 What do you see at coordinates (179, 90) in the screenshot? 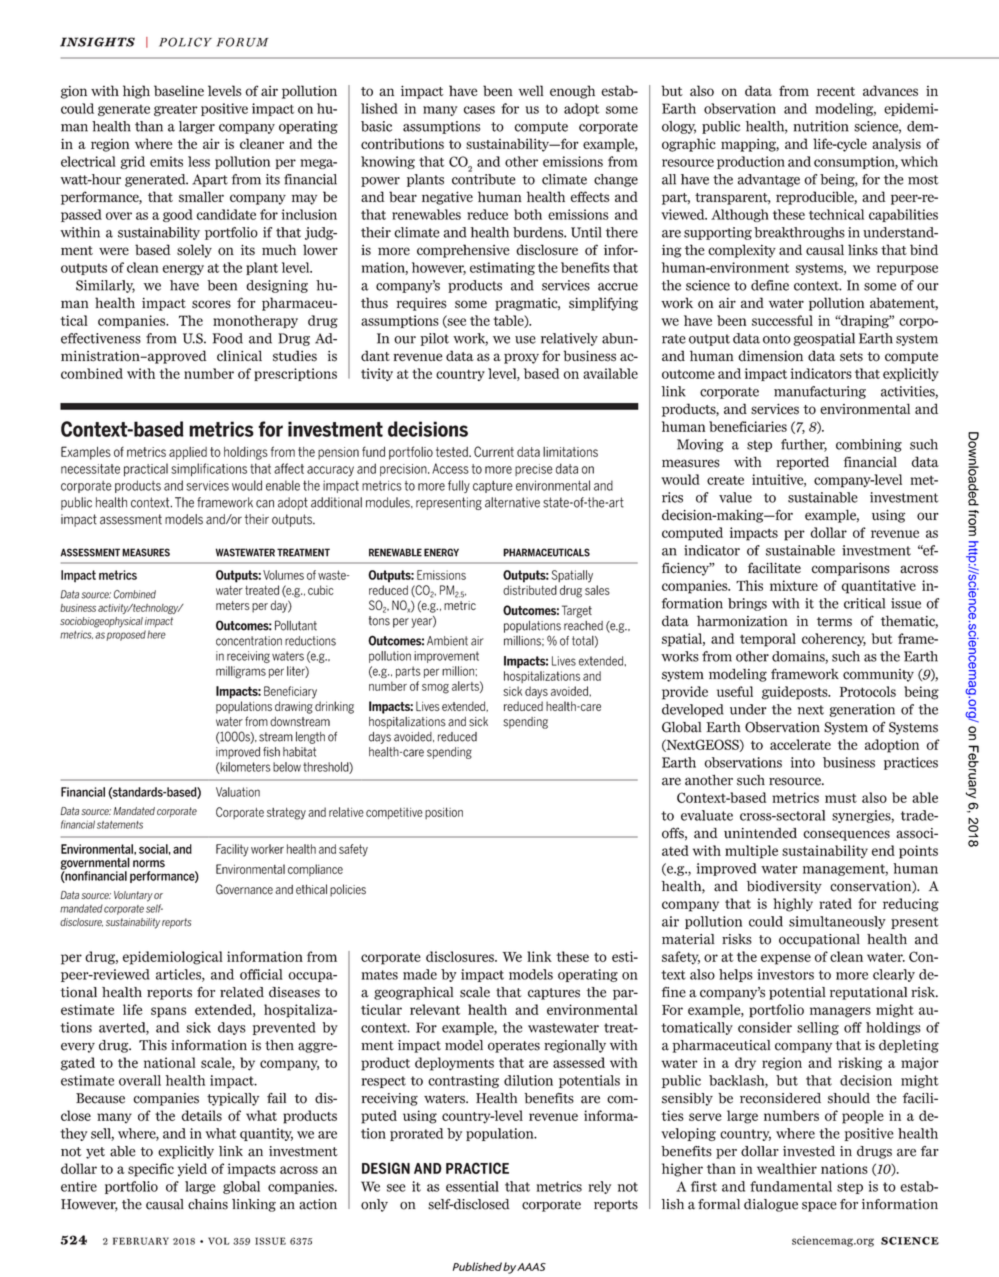
I see `baseline` at bounding box center [179, 90].
